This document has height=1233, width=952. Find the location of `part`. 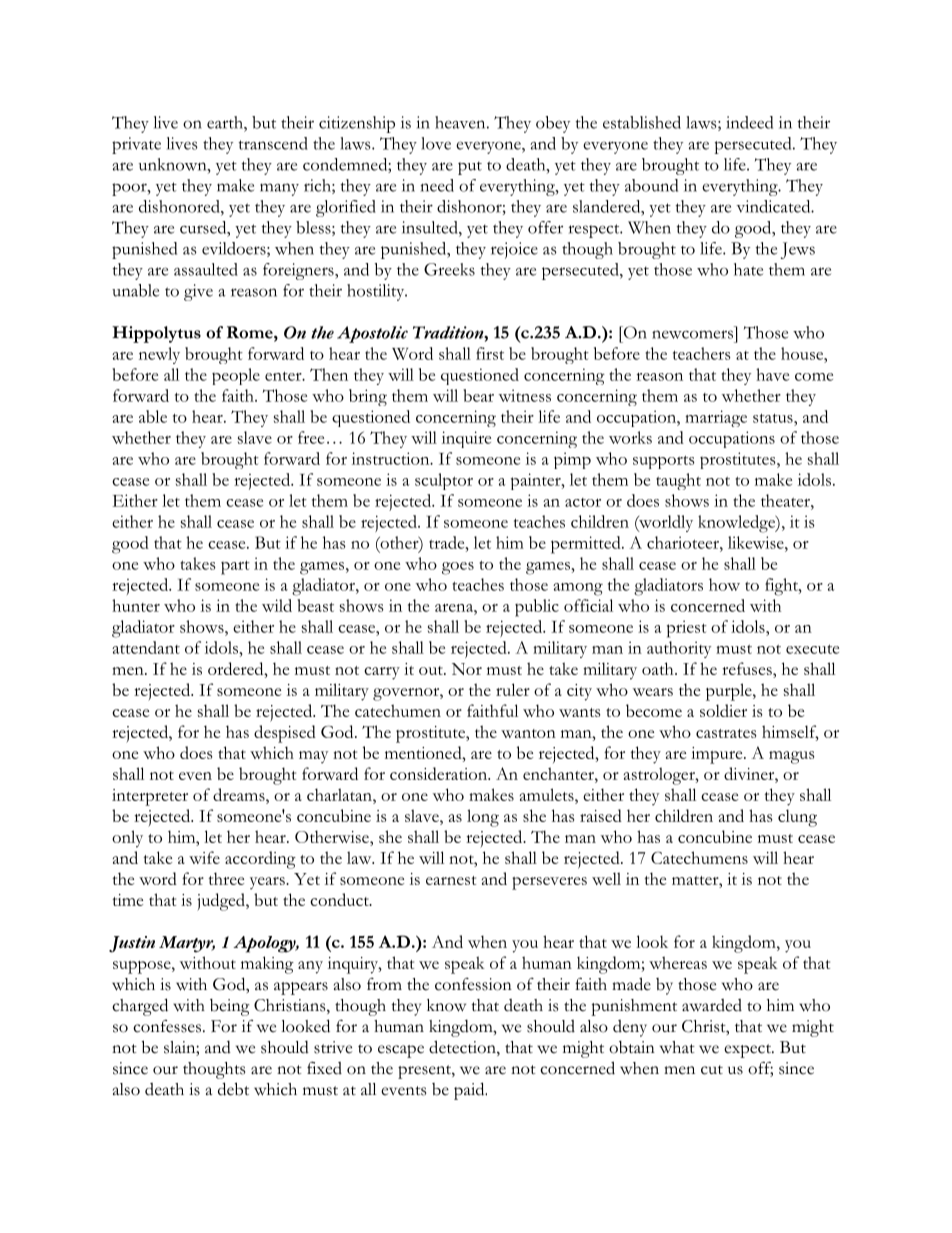

part is located at coordinates (235, 567).
